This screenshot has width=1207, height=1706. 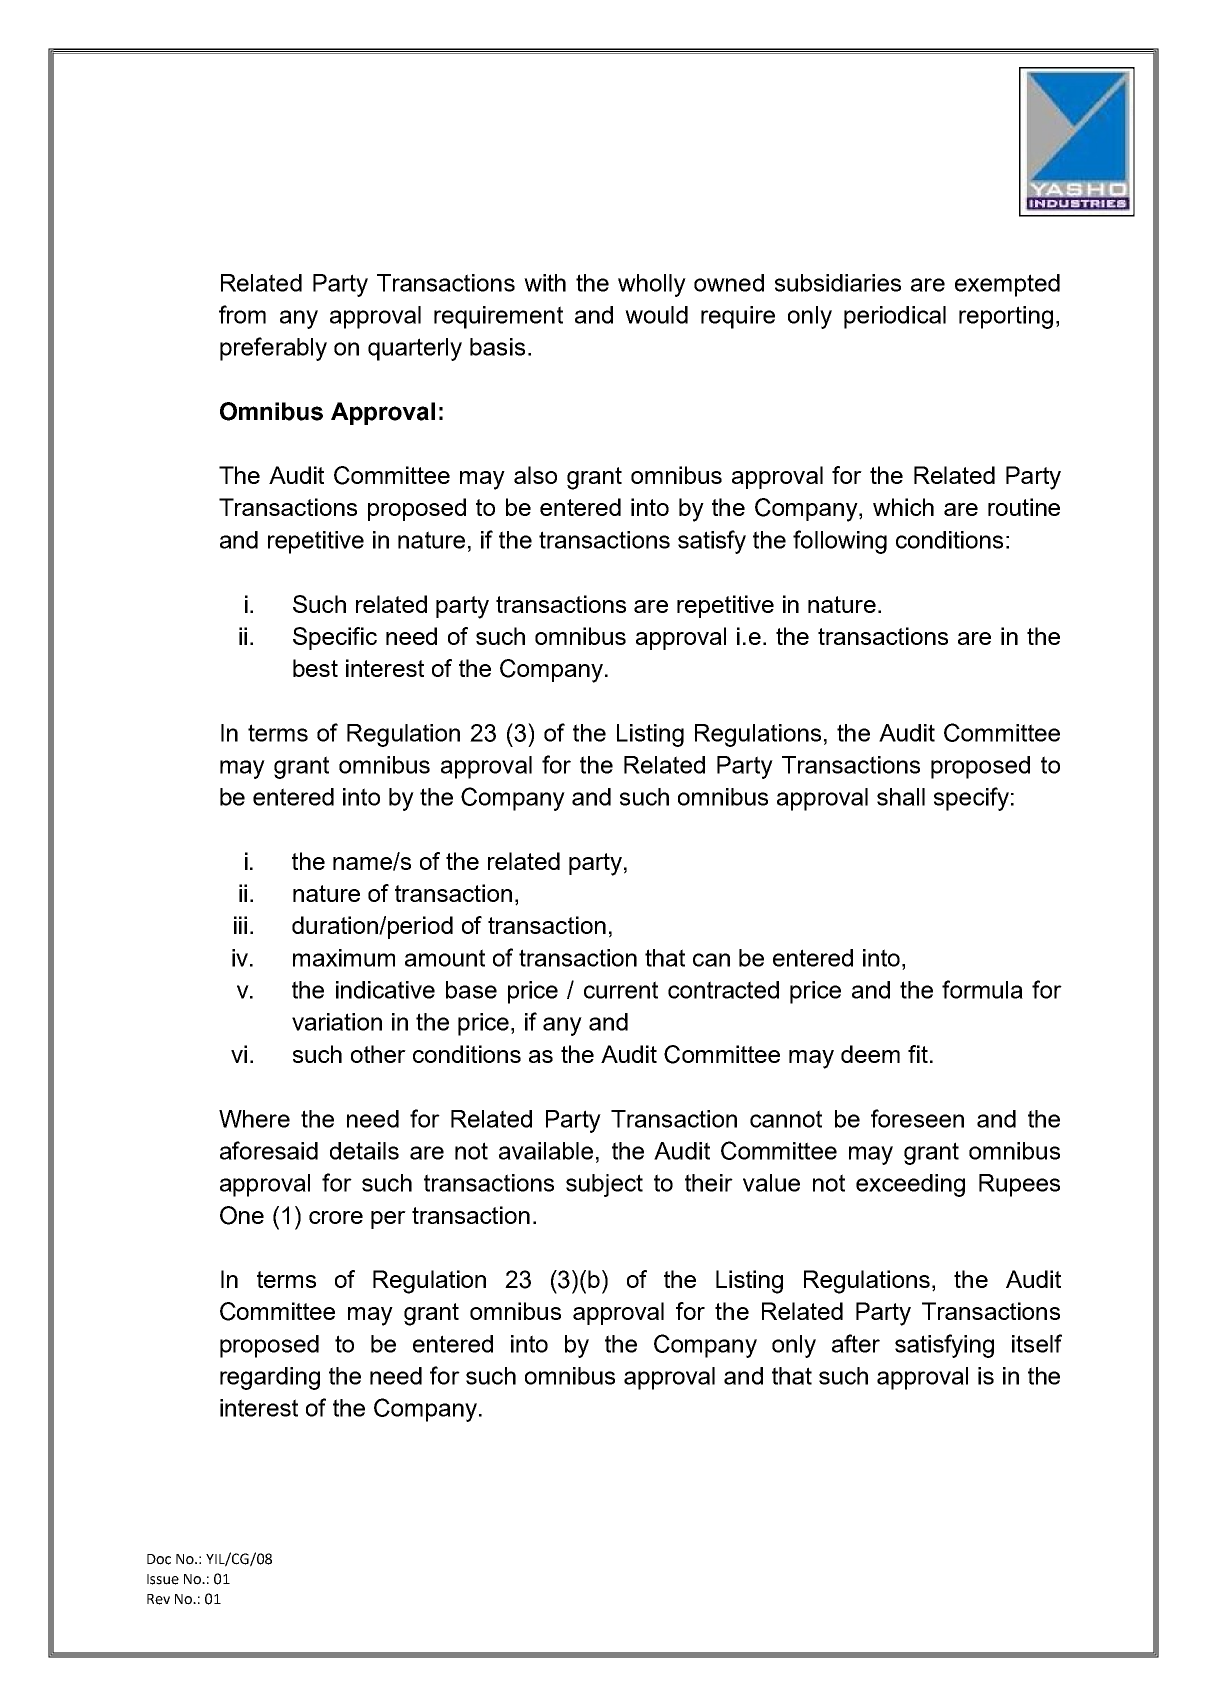 What do you see at coordinates (982, 989) in the screenshot?
I see `formula` at bounding box center [982, 989].
